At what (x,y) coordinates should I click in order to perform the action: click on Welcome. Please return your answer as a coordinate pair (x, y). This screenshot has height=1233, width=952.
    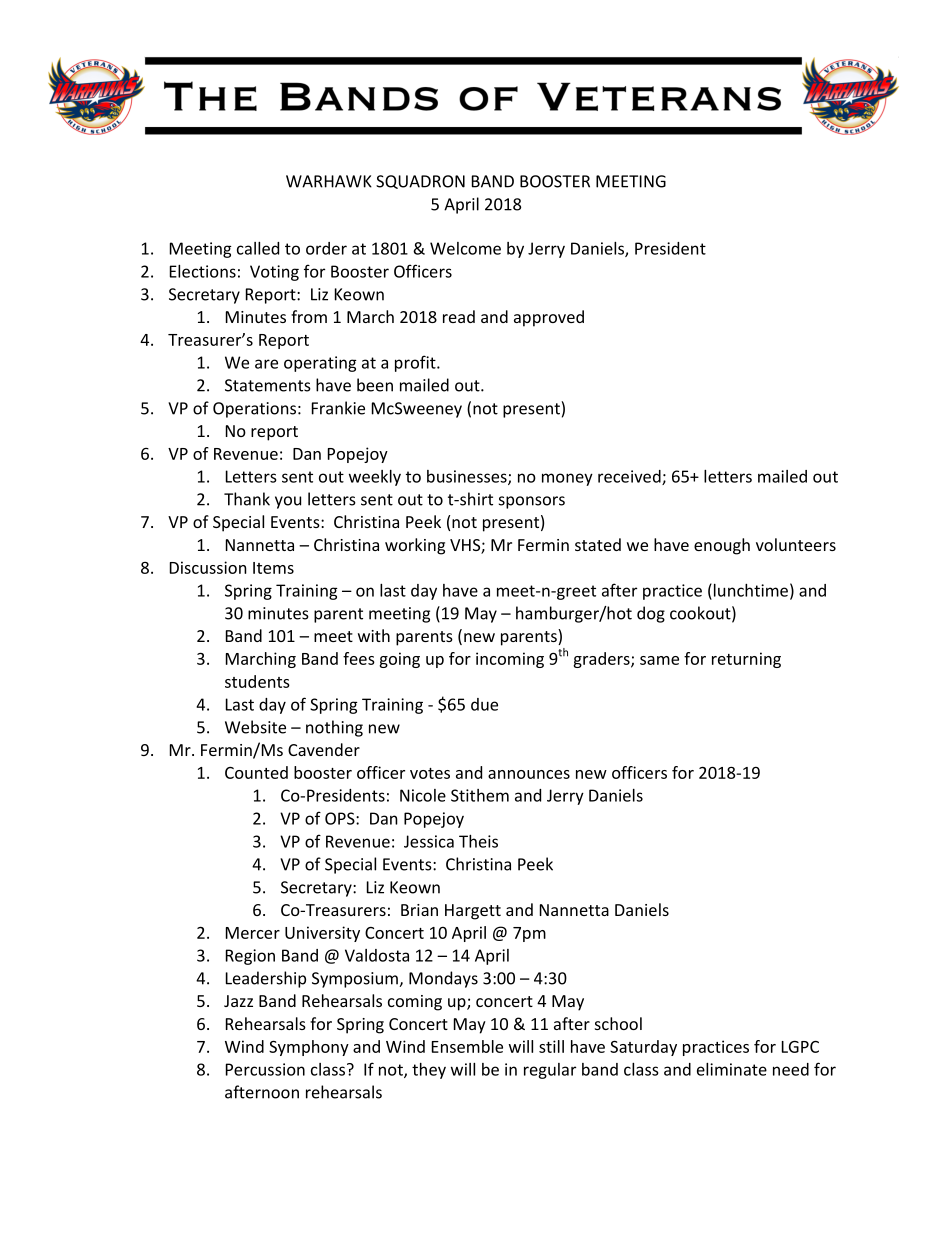
    Looking at the image, I should click on (465, 248).
